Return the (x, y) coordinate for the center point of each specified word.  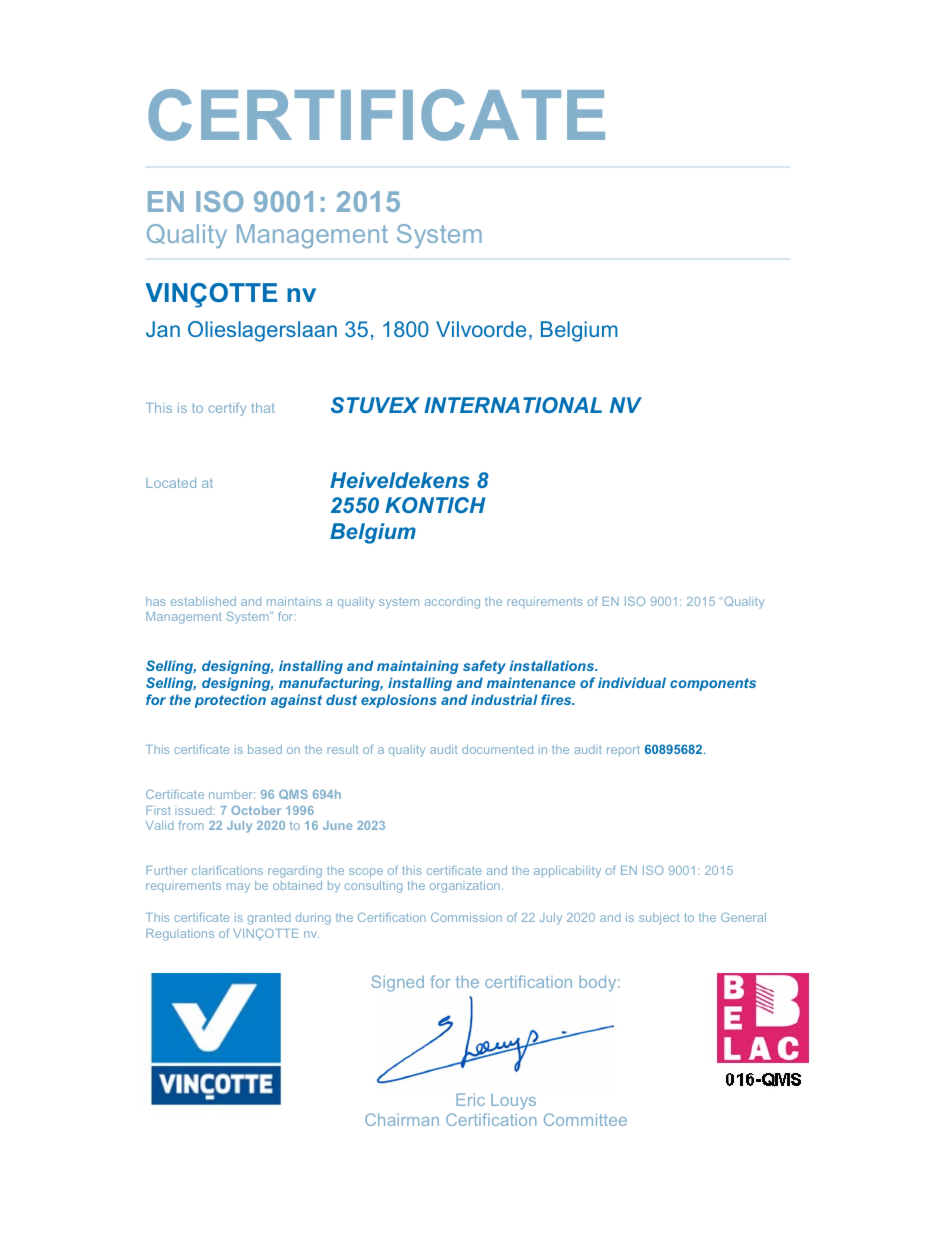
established (203, 601)
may (238, 888)
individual (632, 682)
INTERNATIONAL (513, 405)
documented (497, 749)
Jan (163, 329)
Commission (466, 917)
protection (230, 701)
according (452, 603)
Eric (470, 1099)
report (623, 750)
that (263, 408)
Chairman (402, 1119)
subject (659, 919)
